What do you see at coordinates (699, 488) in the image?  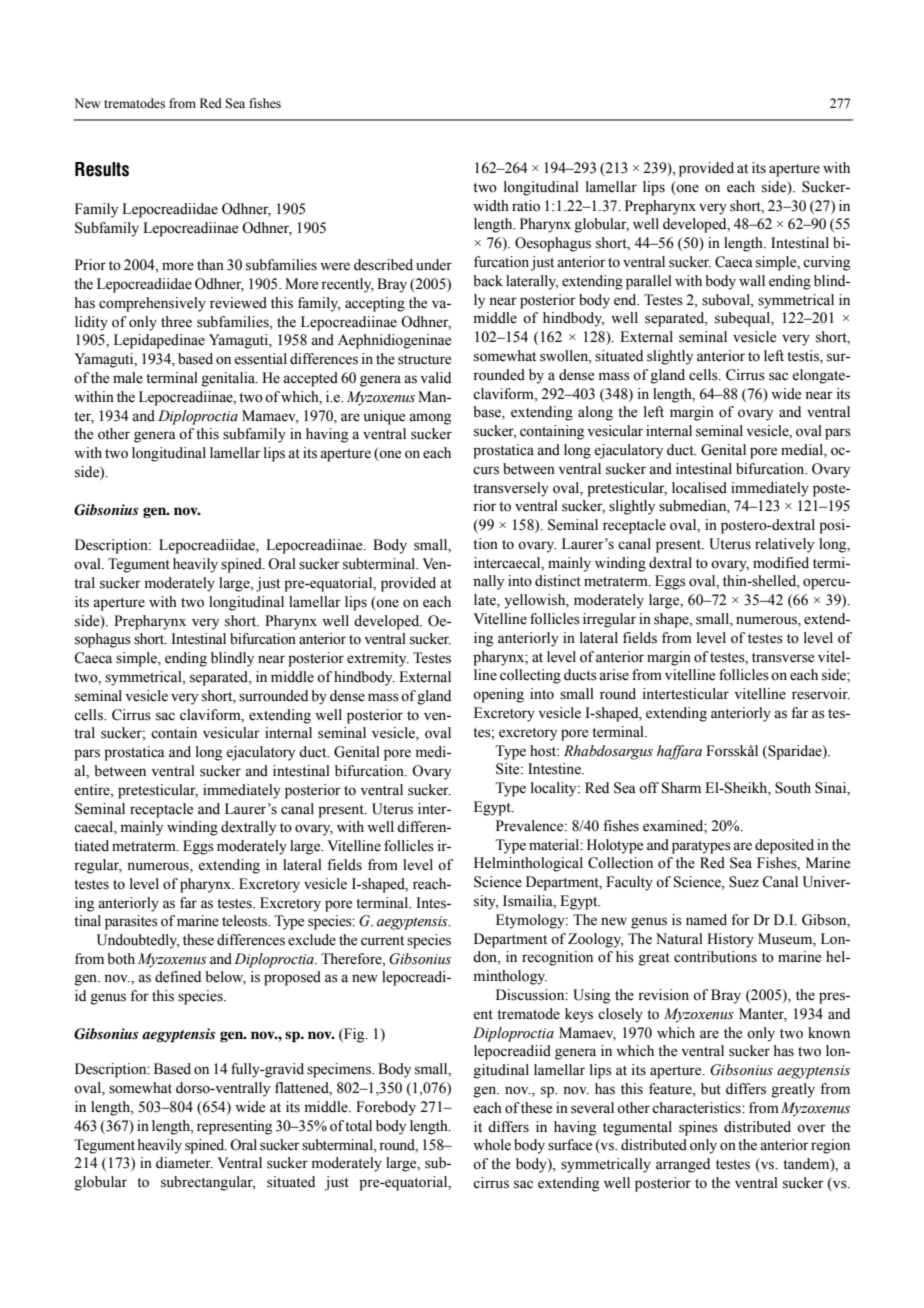 I see `localised` at bounding box center [699, 488].
